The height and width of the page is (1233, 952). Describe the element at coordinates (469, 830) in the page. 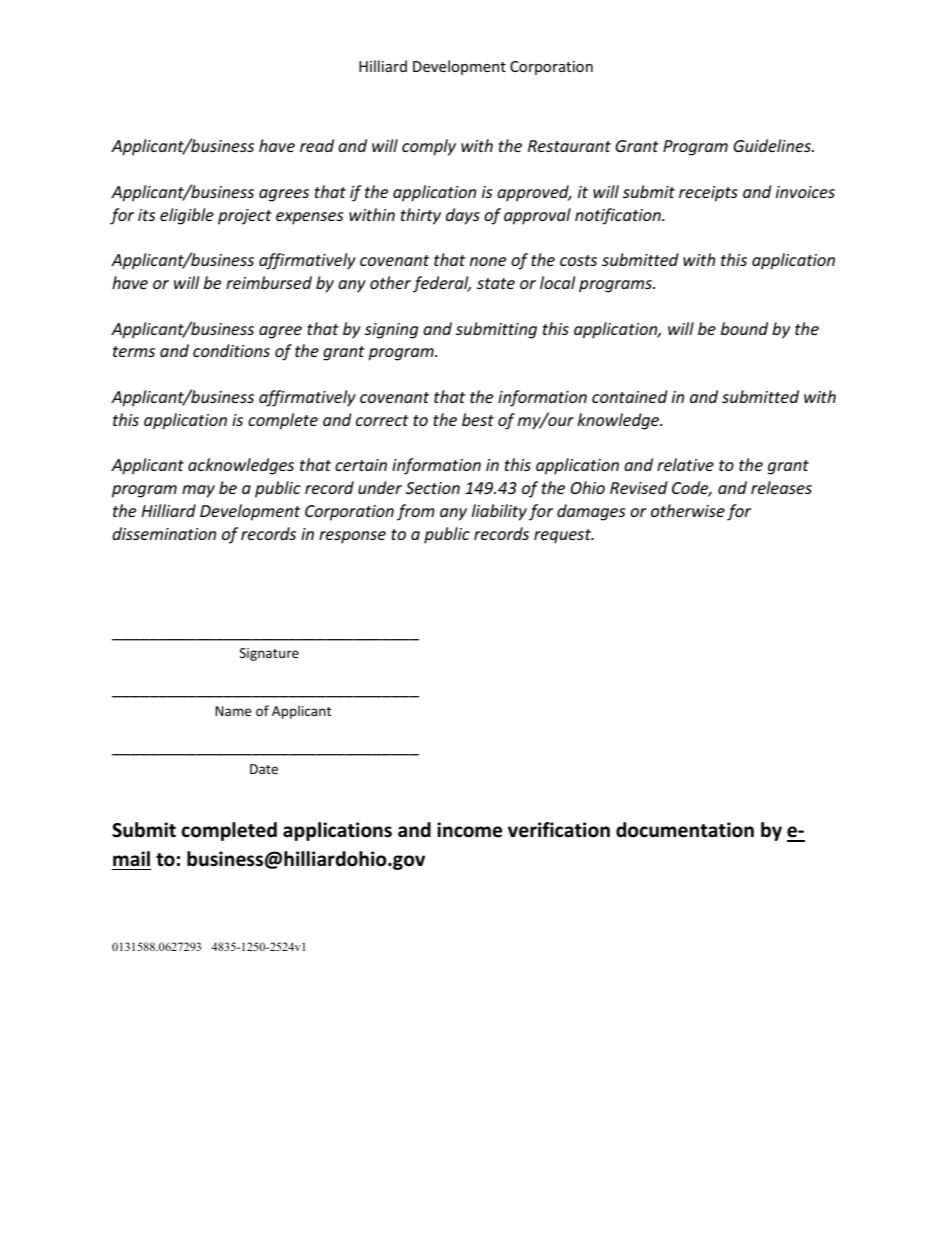

I see `income` at that location.
